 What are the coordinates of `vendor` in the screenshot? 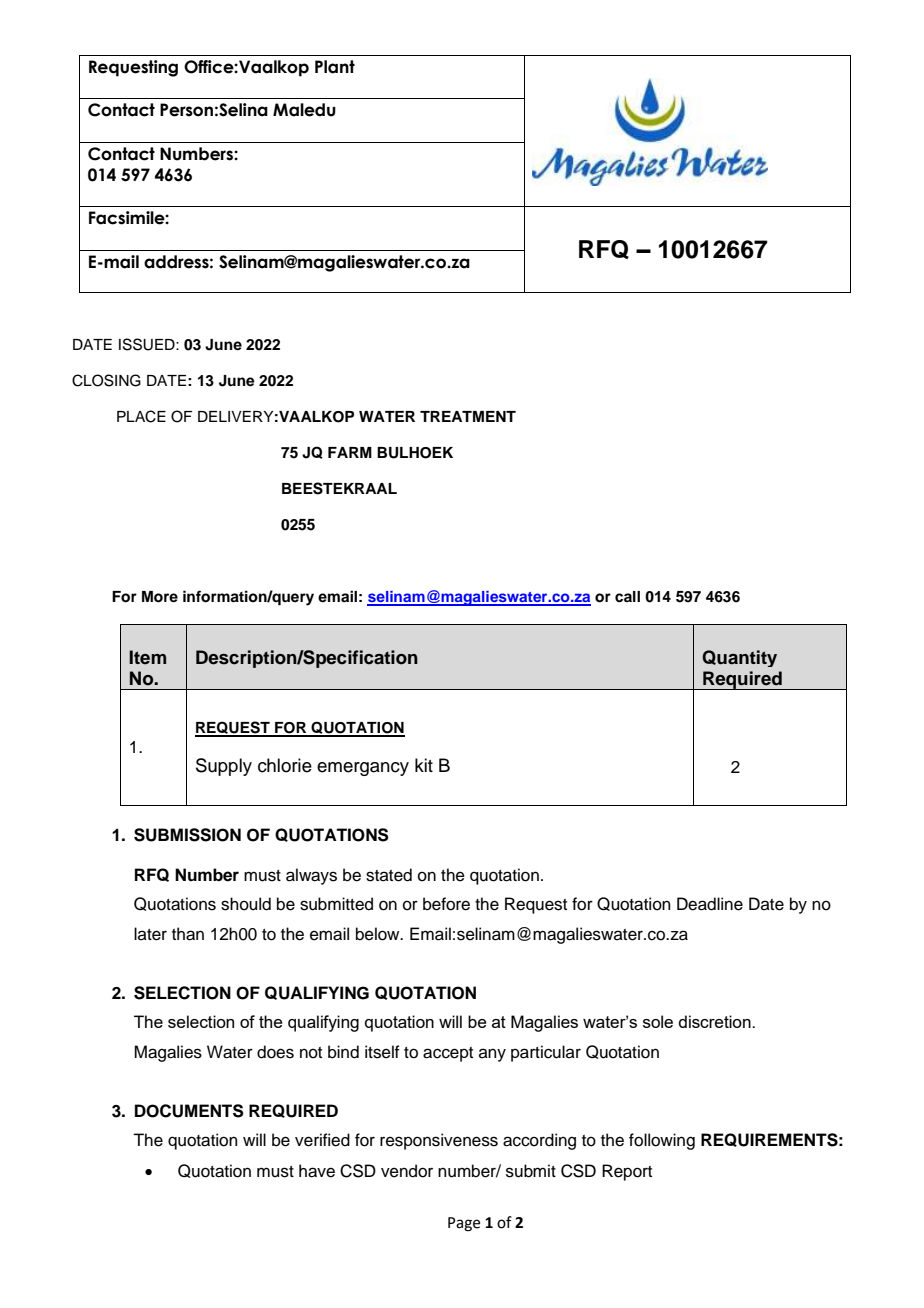 It's located at (407, 1171).
